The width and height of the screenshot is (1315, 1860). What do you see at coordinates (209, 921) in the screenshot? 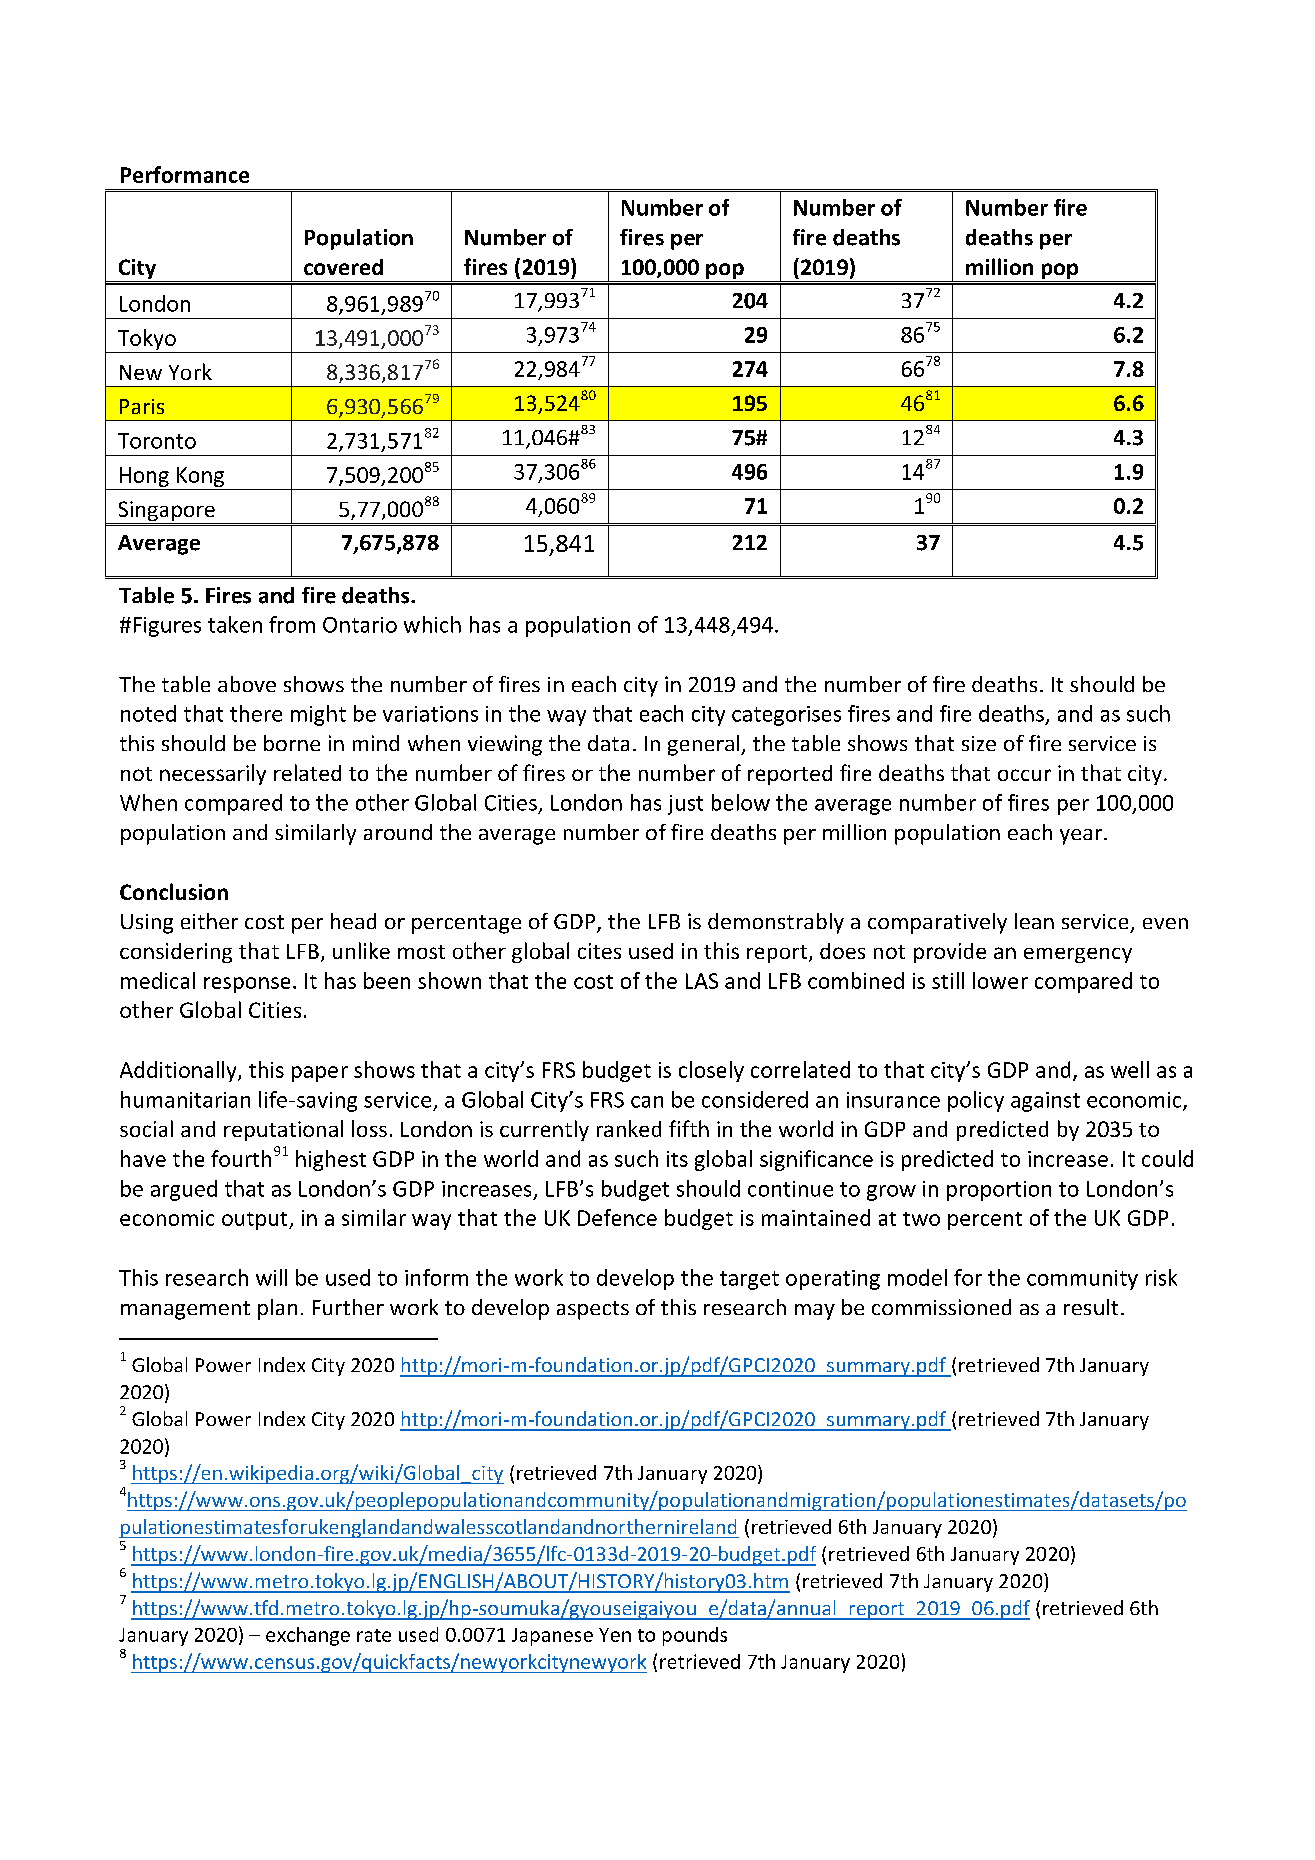
I see `either` at bounding box center [209, 921].
